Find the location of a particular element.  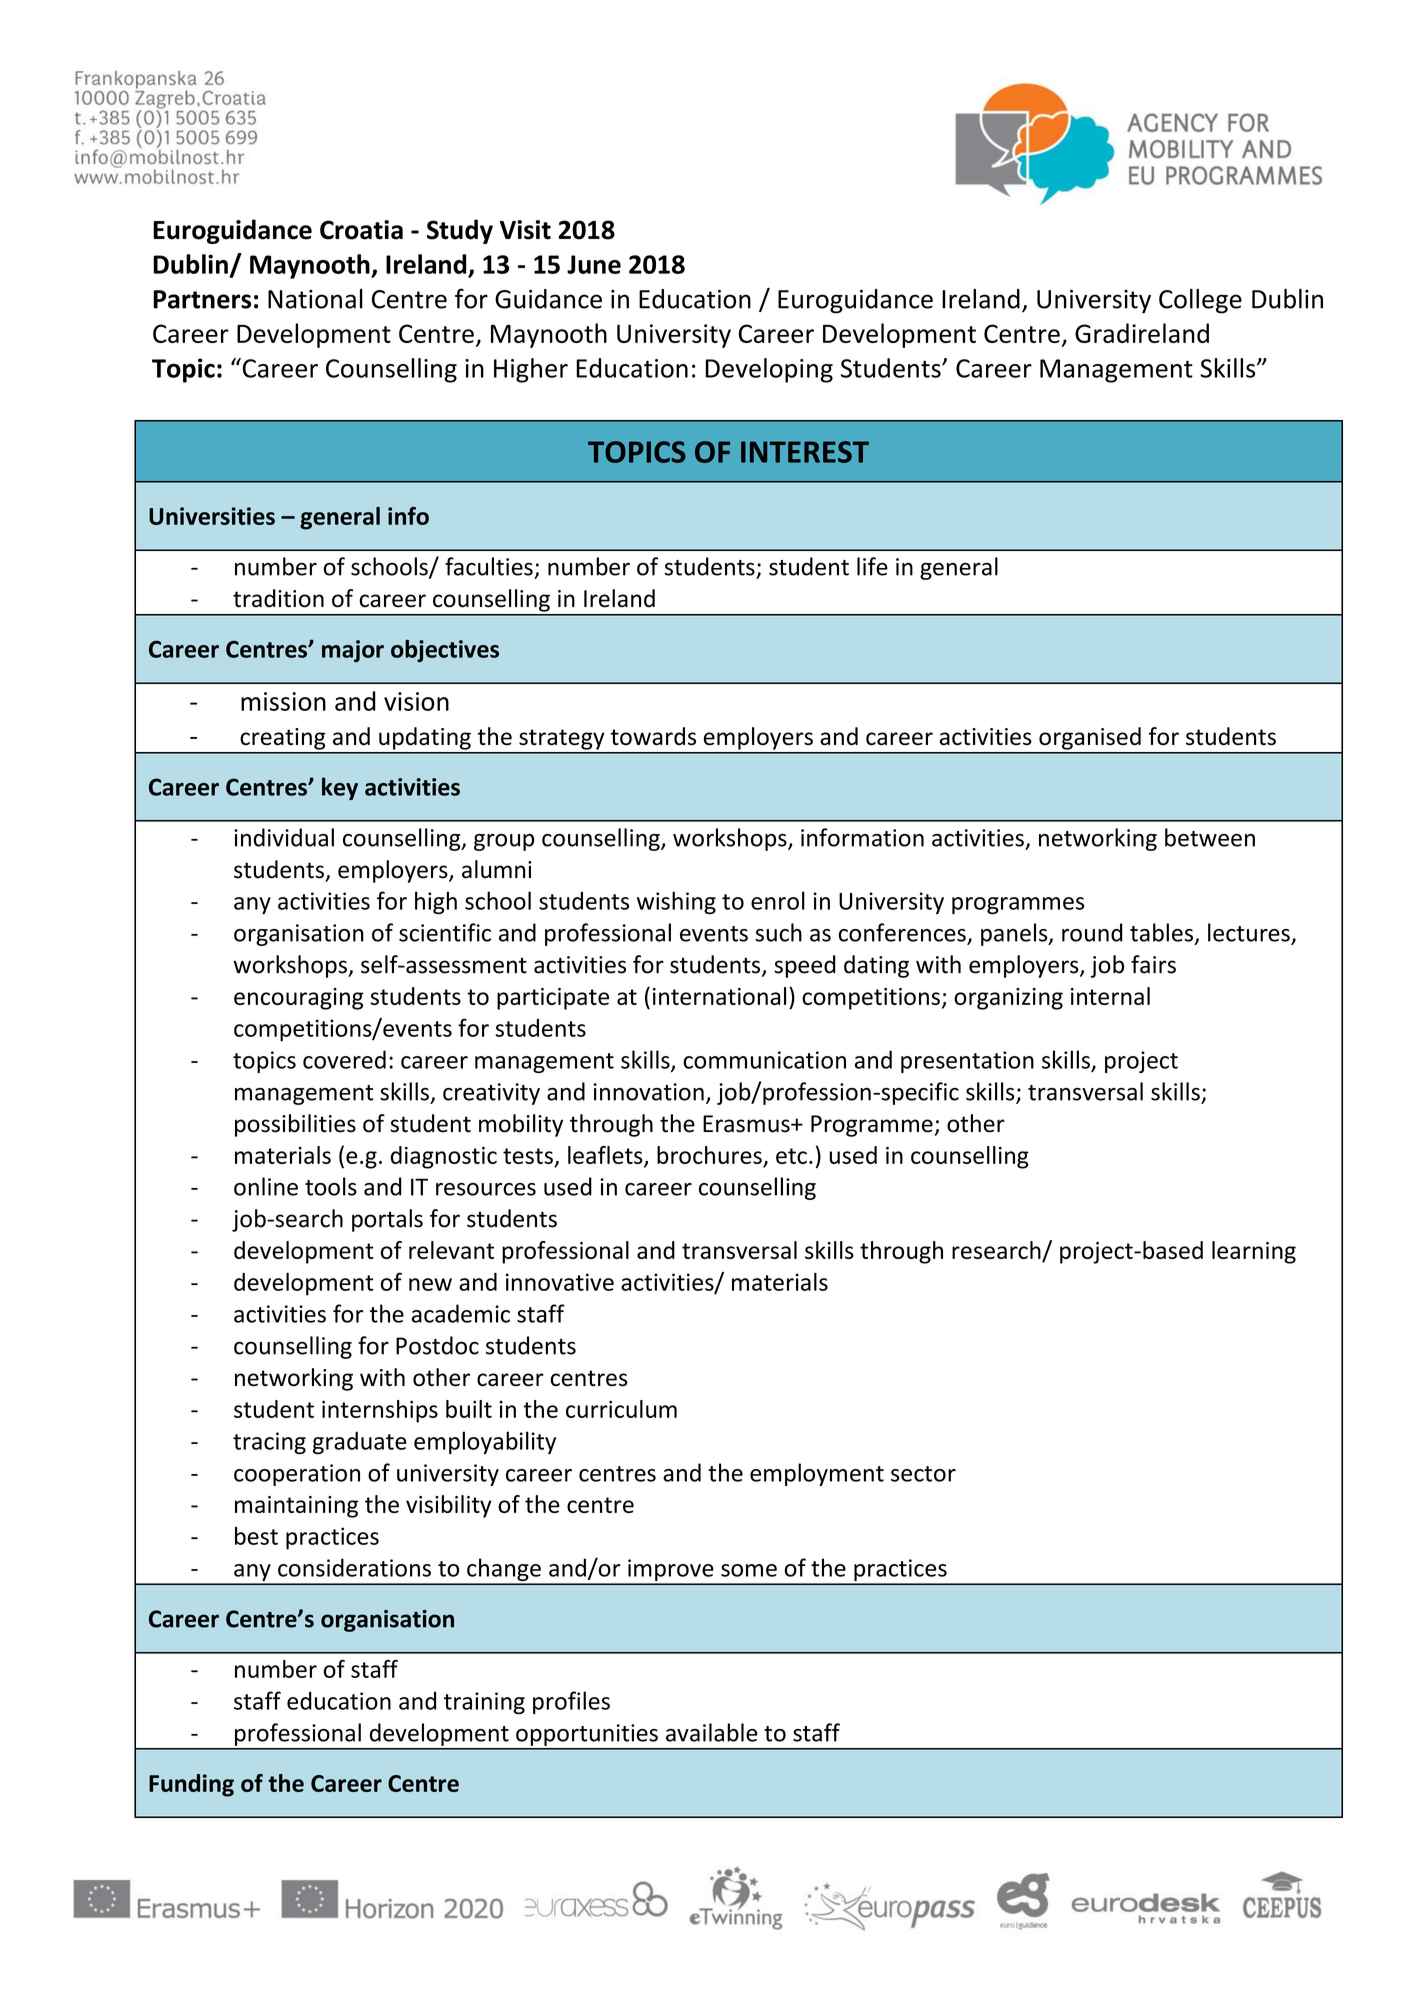

communication is located at coordinates (764, 1060).
